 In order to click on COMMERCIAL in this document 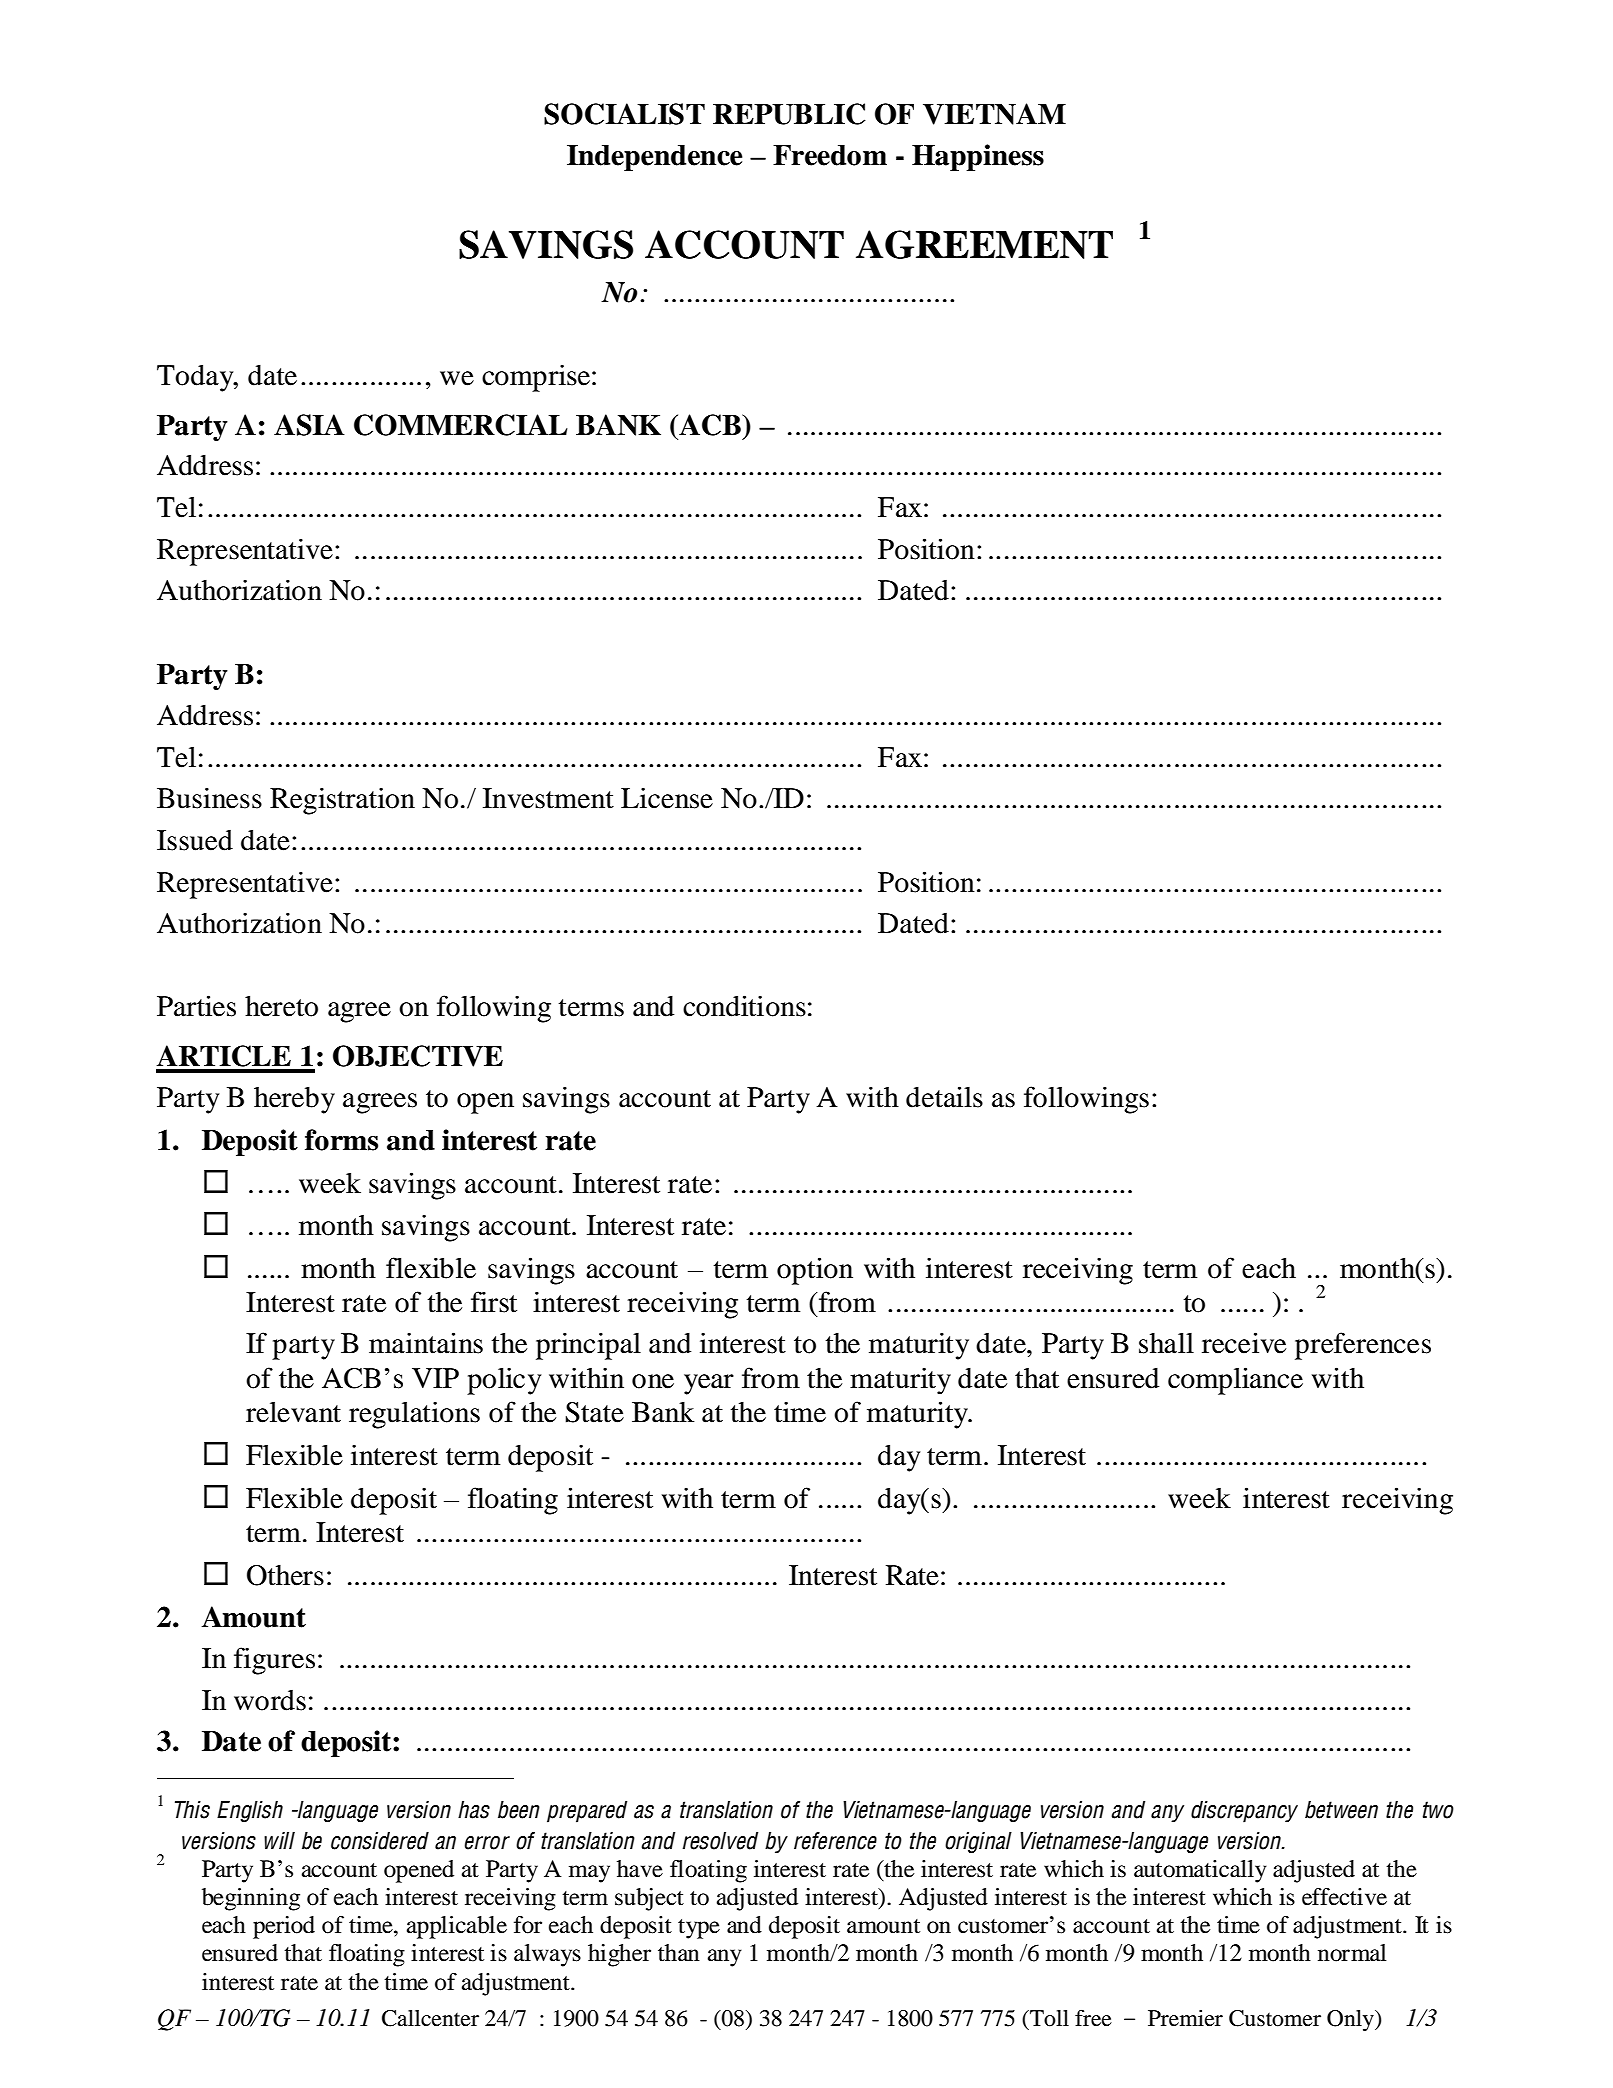, I will do `click(461, 425)`.
